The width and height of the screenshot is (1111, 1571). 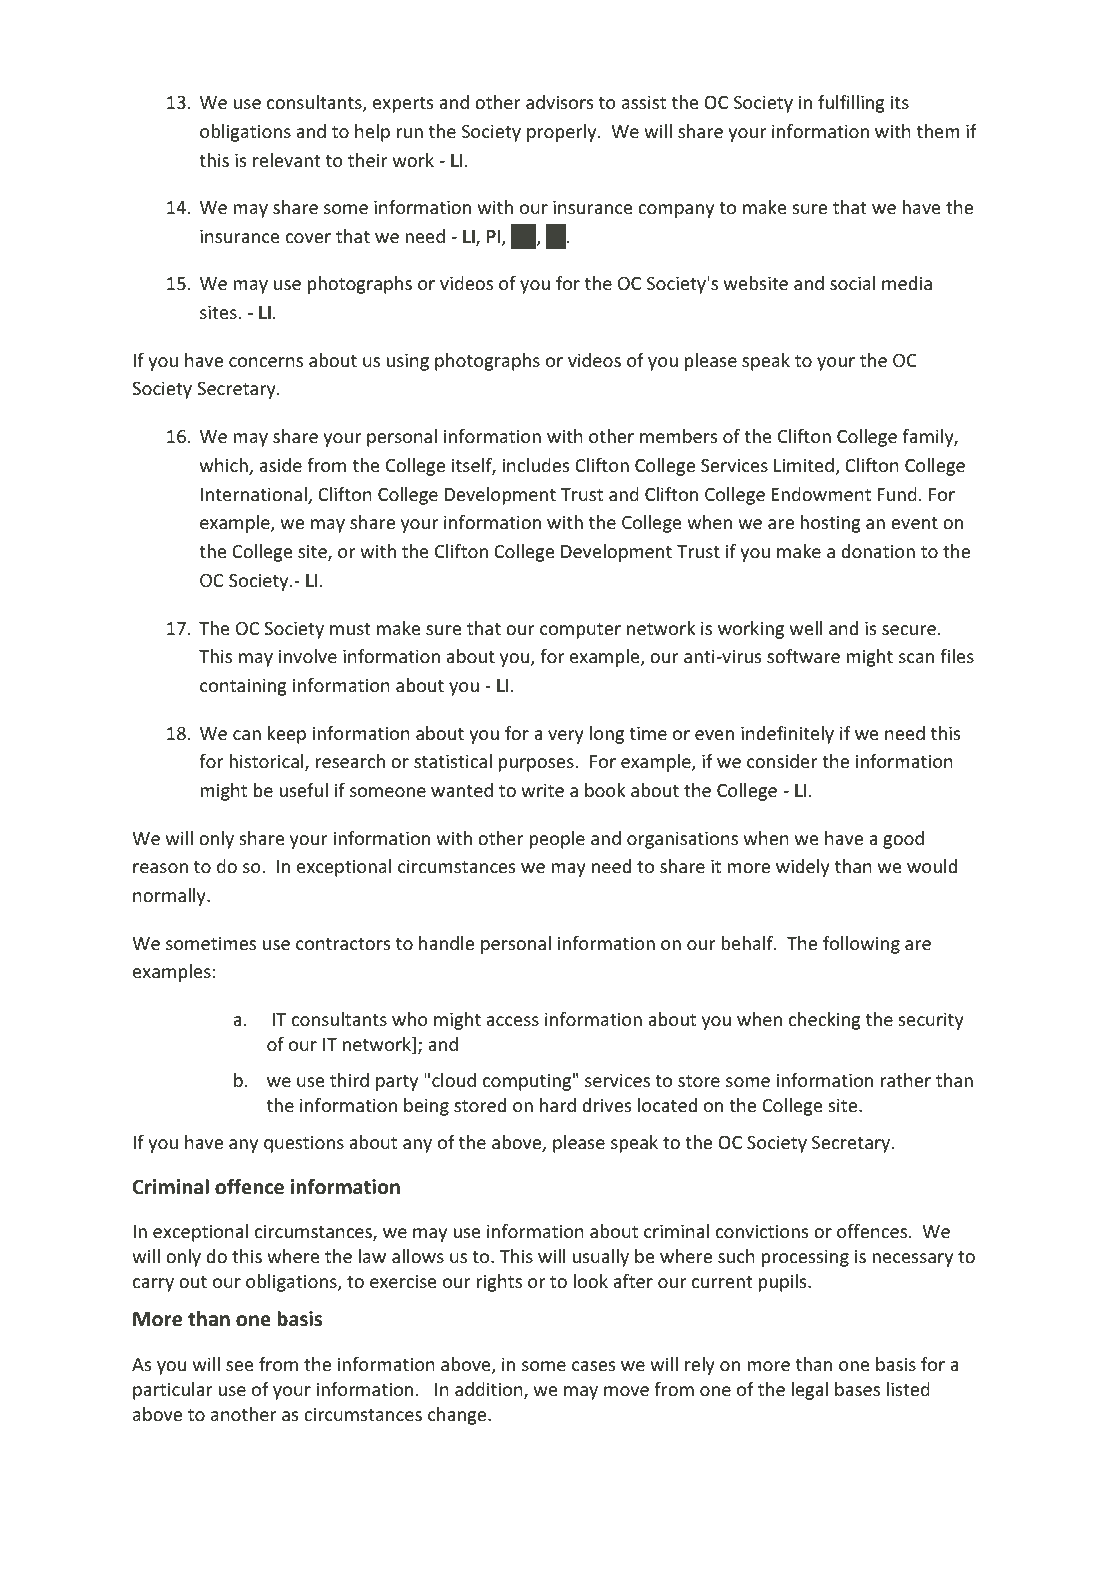 What do you see at coordinates (536, 765) in the screenshot?
I see `purposes` at bounding box center [536, 765].
